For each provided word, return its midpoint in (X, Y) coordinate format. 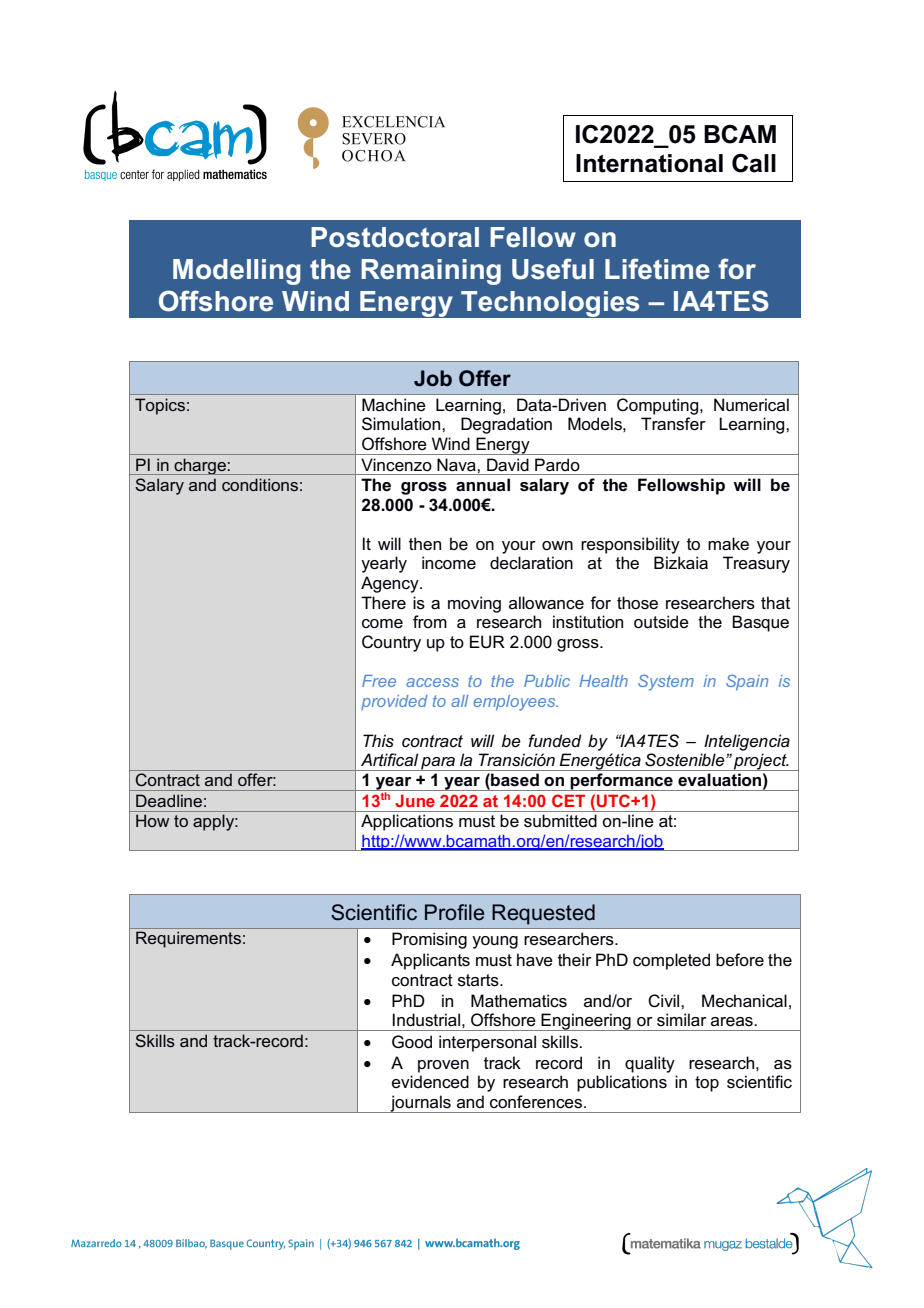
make (728, 544)
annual (483, 485)
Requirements (188, 939)
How (152, 820)
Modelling (237, 272)
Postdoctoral (395, 237)
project (760, 762)
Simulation (402, 424)
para (438, 764)
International (649, 163)
